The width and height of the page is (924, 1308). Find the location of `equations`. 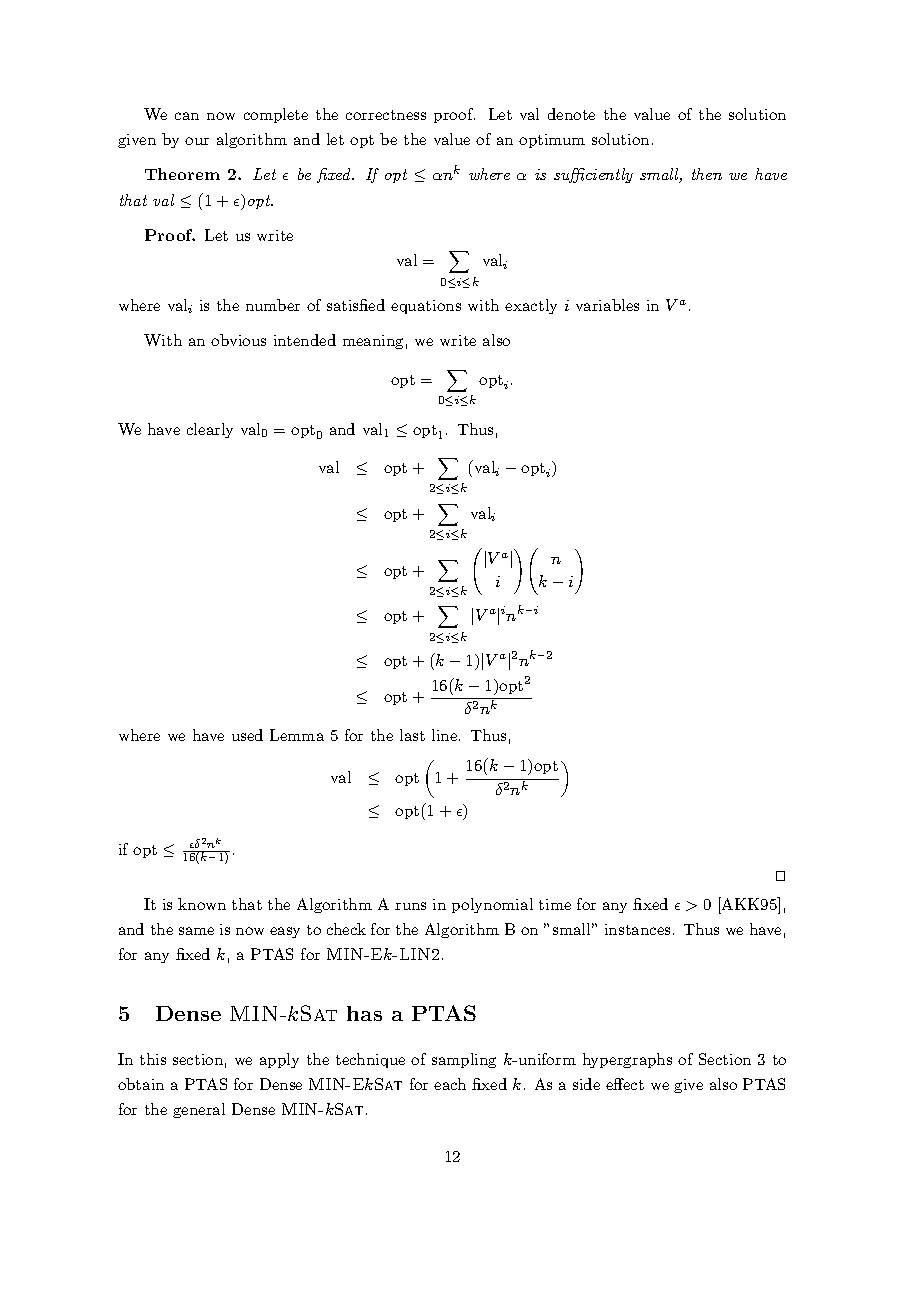

equations is located at coordinates (426, 307).
